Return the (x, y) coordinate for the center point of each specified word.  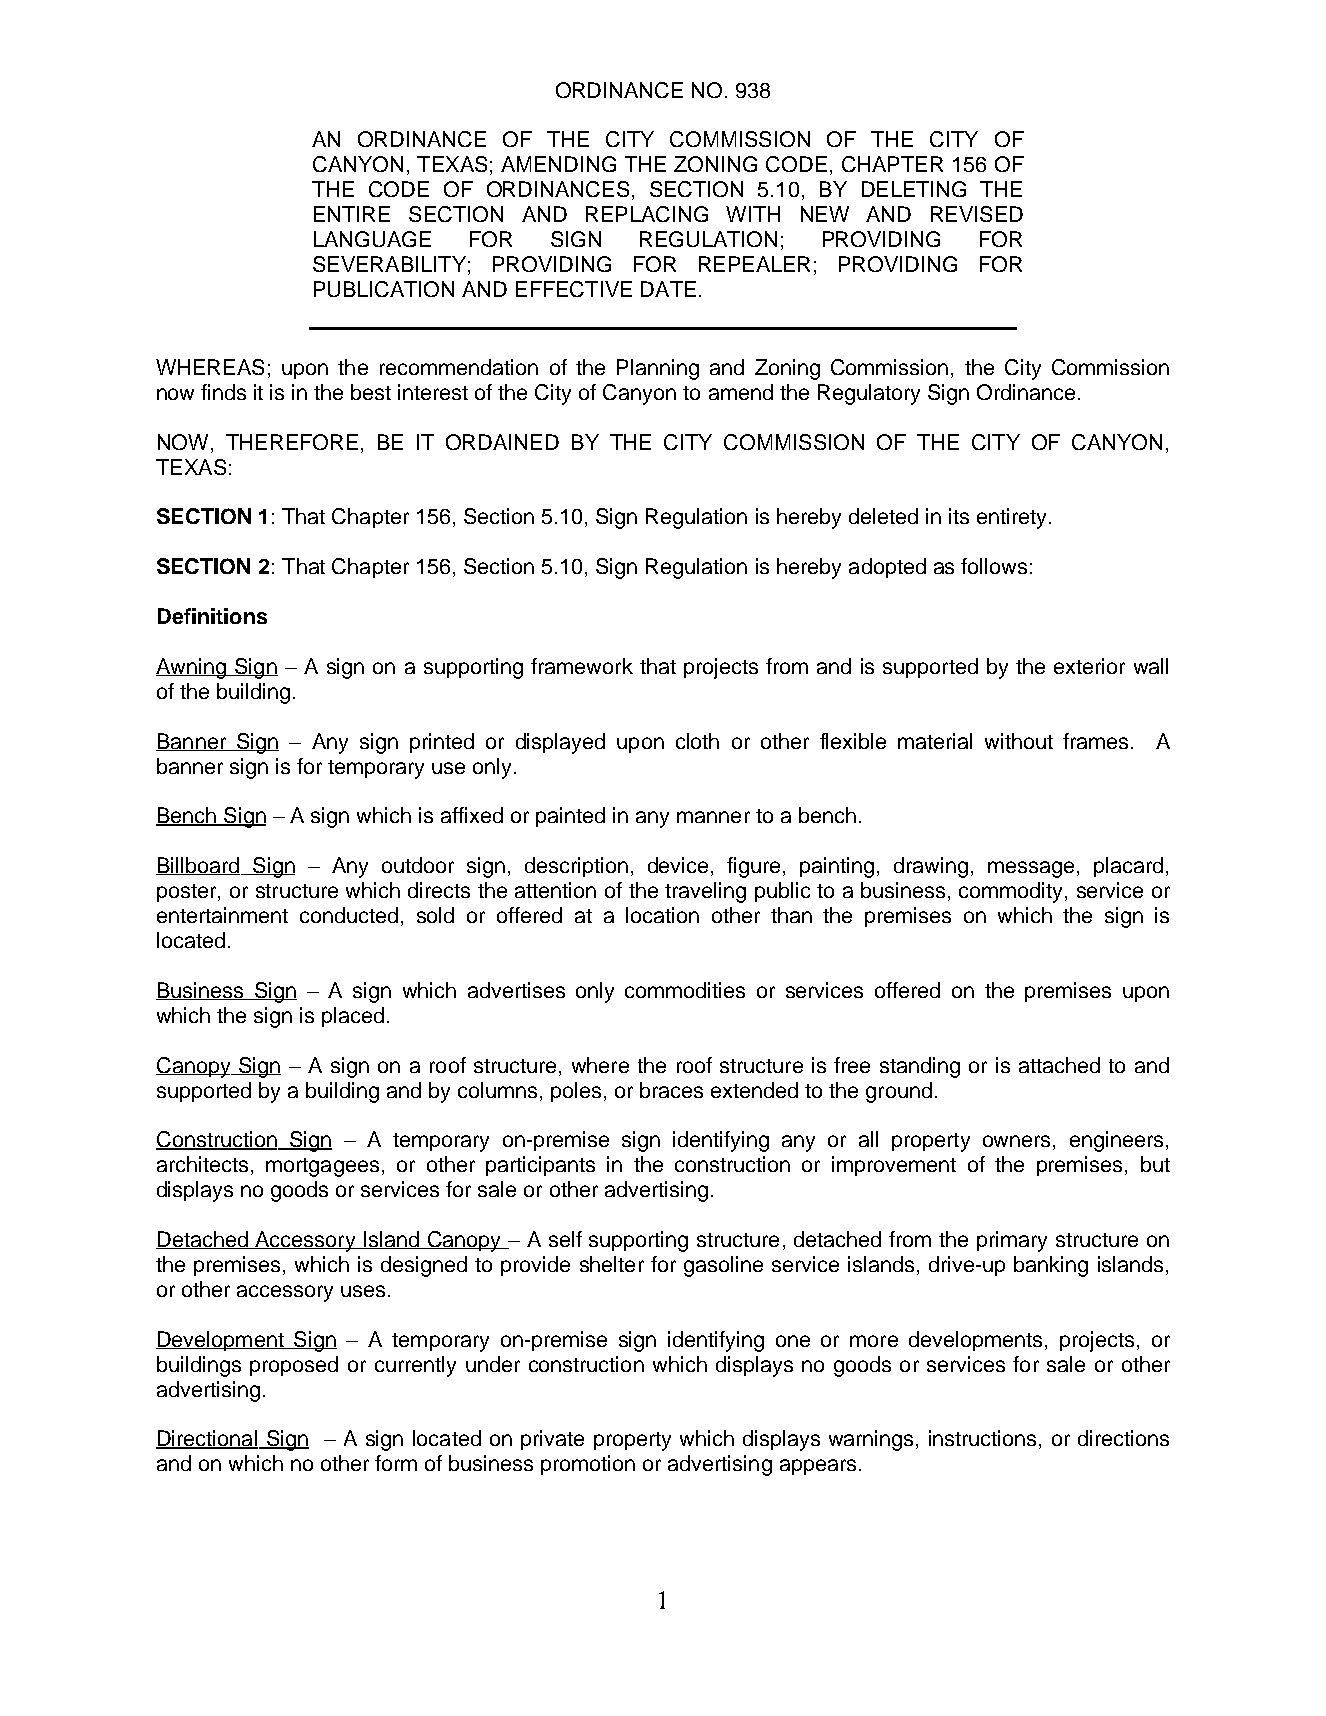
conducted (349, 915)
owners (1016, 1141)
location (662, 915)
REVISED (977, 214)
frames (1095, 741)
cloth (697, 741)
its (959, 516)
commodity (1010, 892)
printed (442, 743)
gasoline (723, 1266)
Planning (658, 369)
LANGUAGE (372, 239)
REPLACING (647, 214)
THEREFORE (292, 442)
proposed (294, 1366)
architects (202, 1164)
